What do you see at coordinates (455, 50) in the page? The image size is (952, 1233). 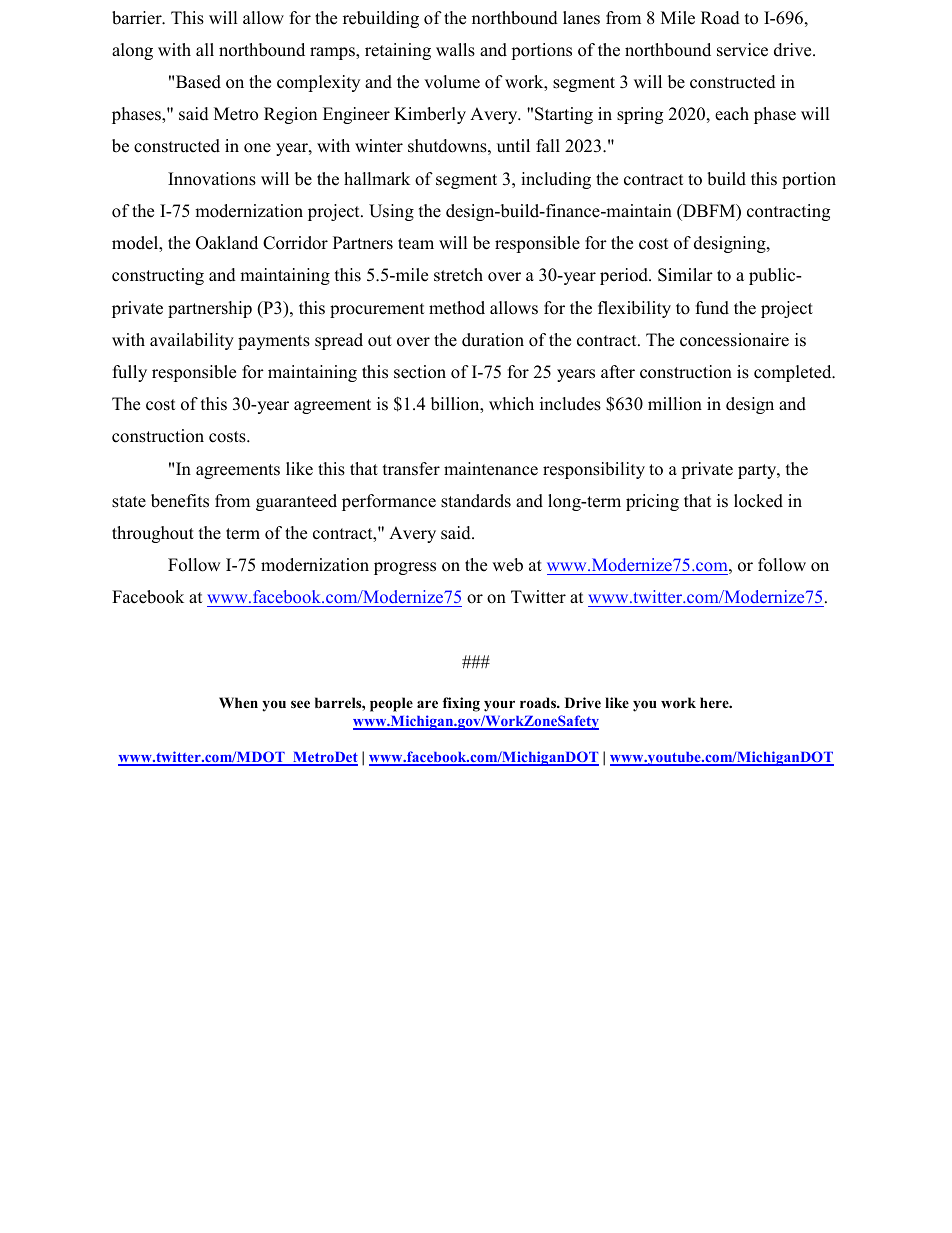 I see `walls` at bounding box center [455, 50].
